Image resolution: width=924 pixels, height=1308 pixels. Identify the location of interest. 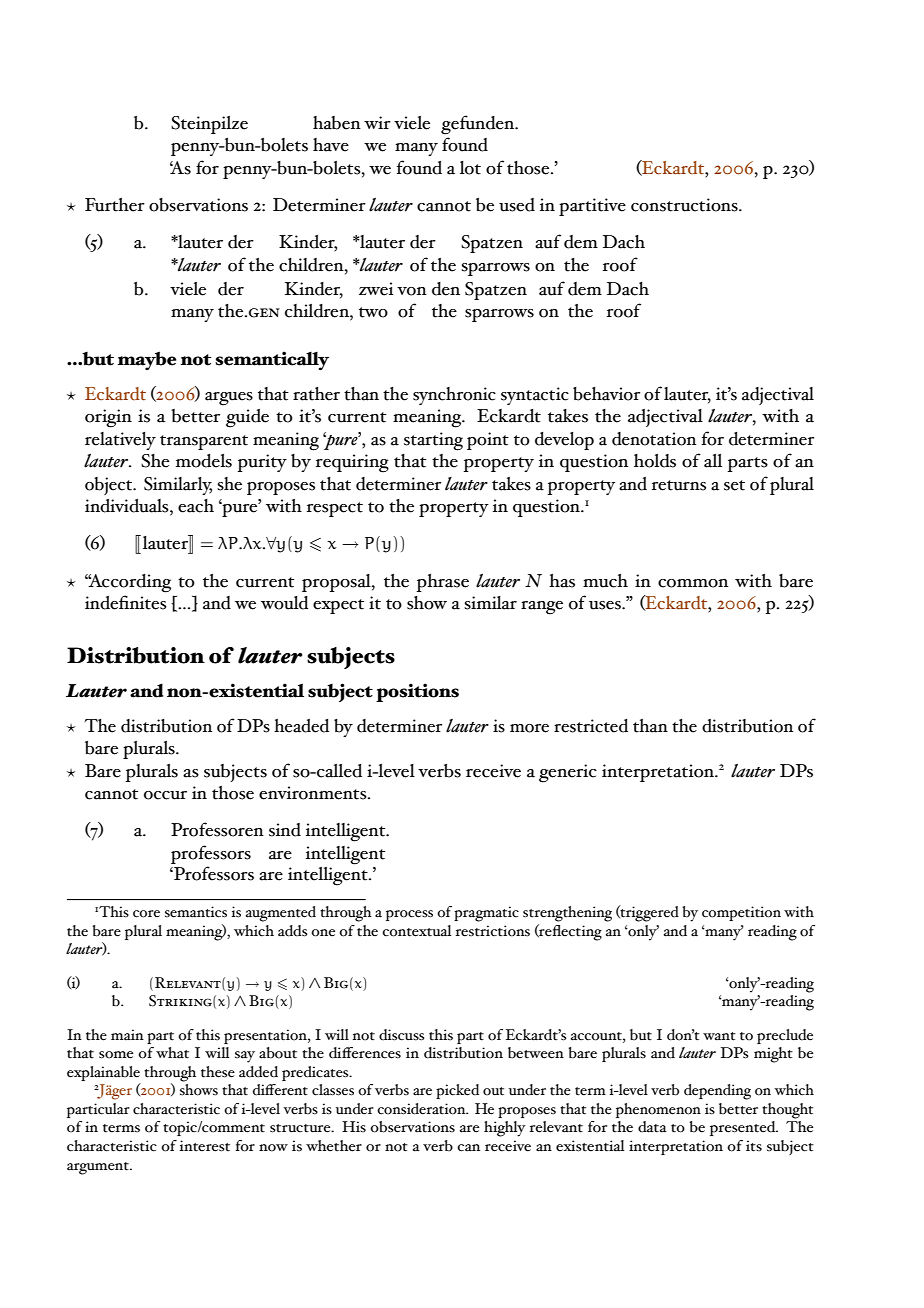
(205, 1146).
